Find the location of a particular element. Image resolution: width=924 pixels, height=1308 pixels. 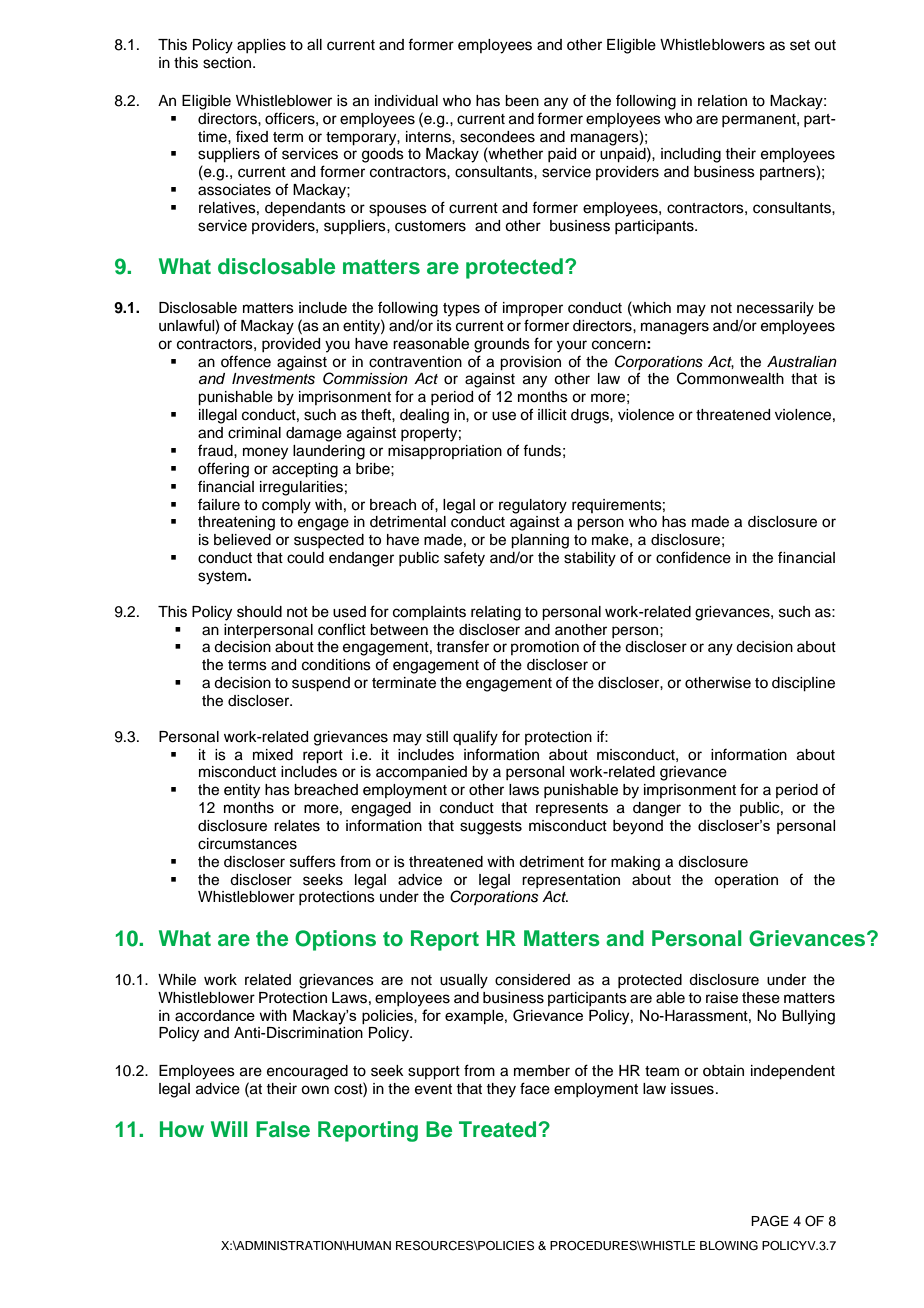

section is located at coordinates (228, 63).
